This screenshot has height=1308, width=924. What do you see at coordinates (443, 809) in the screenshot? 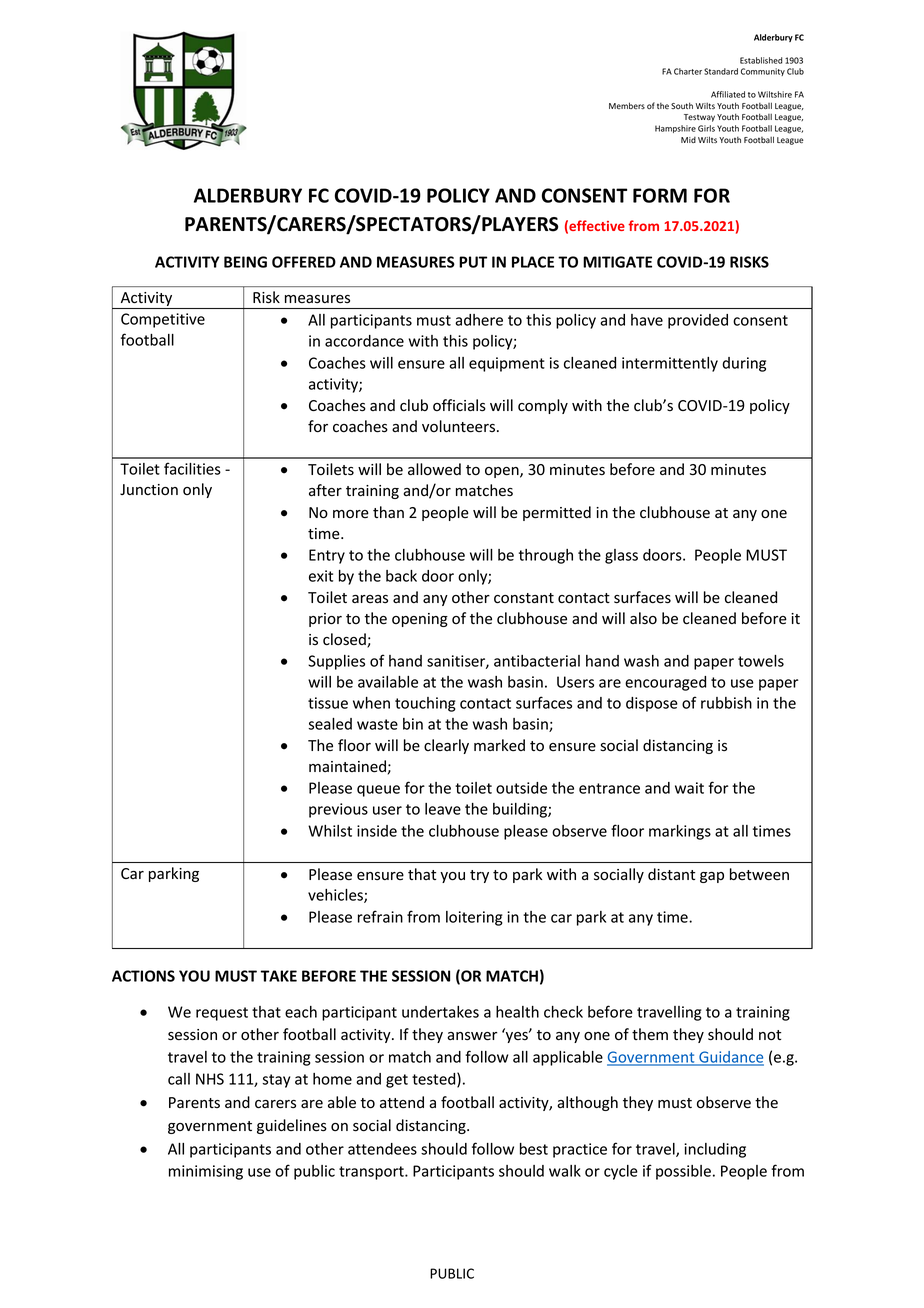
I see `leave` at bounding box center [443, 809].
